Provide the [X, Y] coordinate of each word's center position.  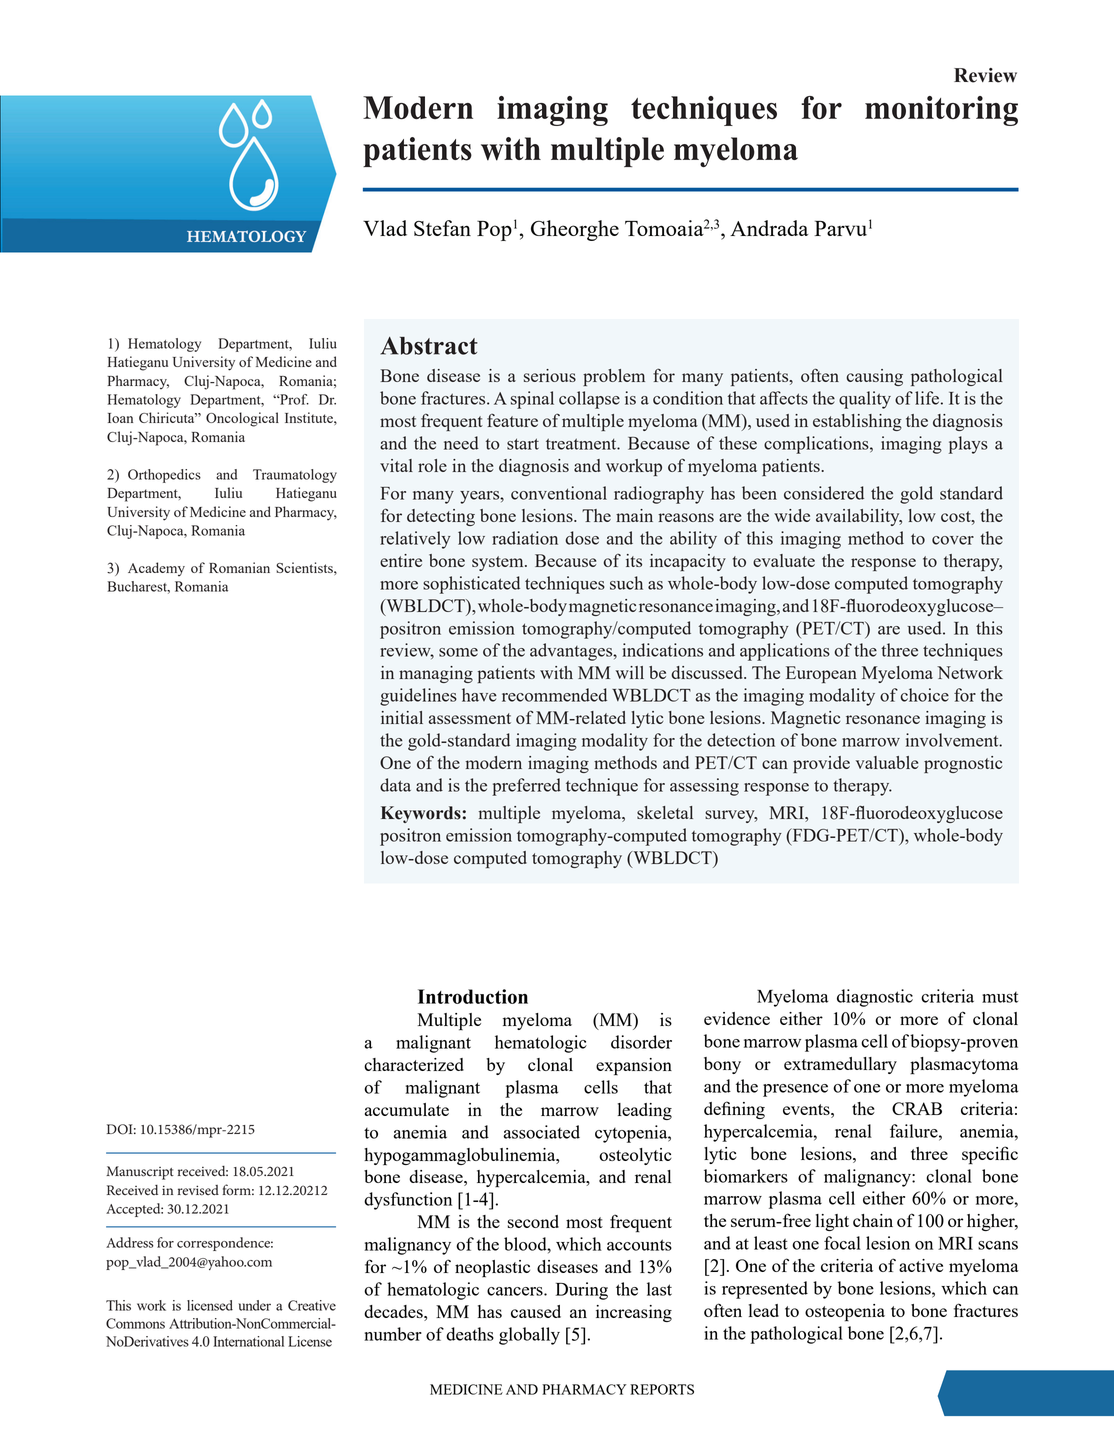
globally [529, 1336]
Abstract [429, 346]
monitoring [941, 111]
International [248, 1341]
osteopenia [845, 1313]
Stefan [442, 228]
